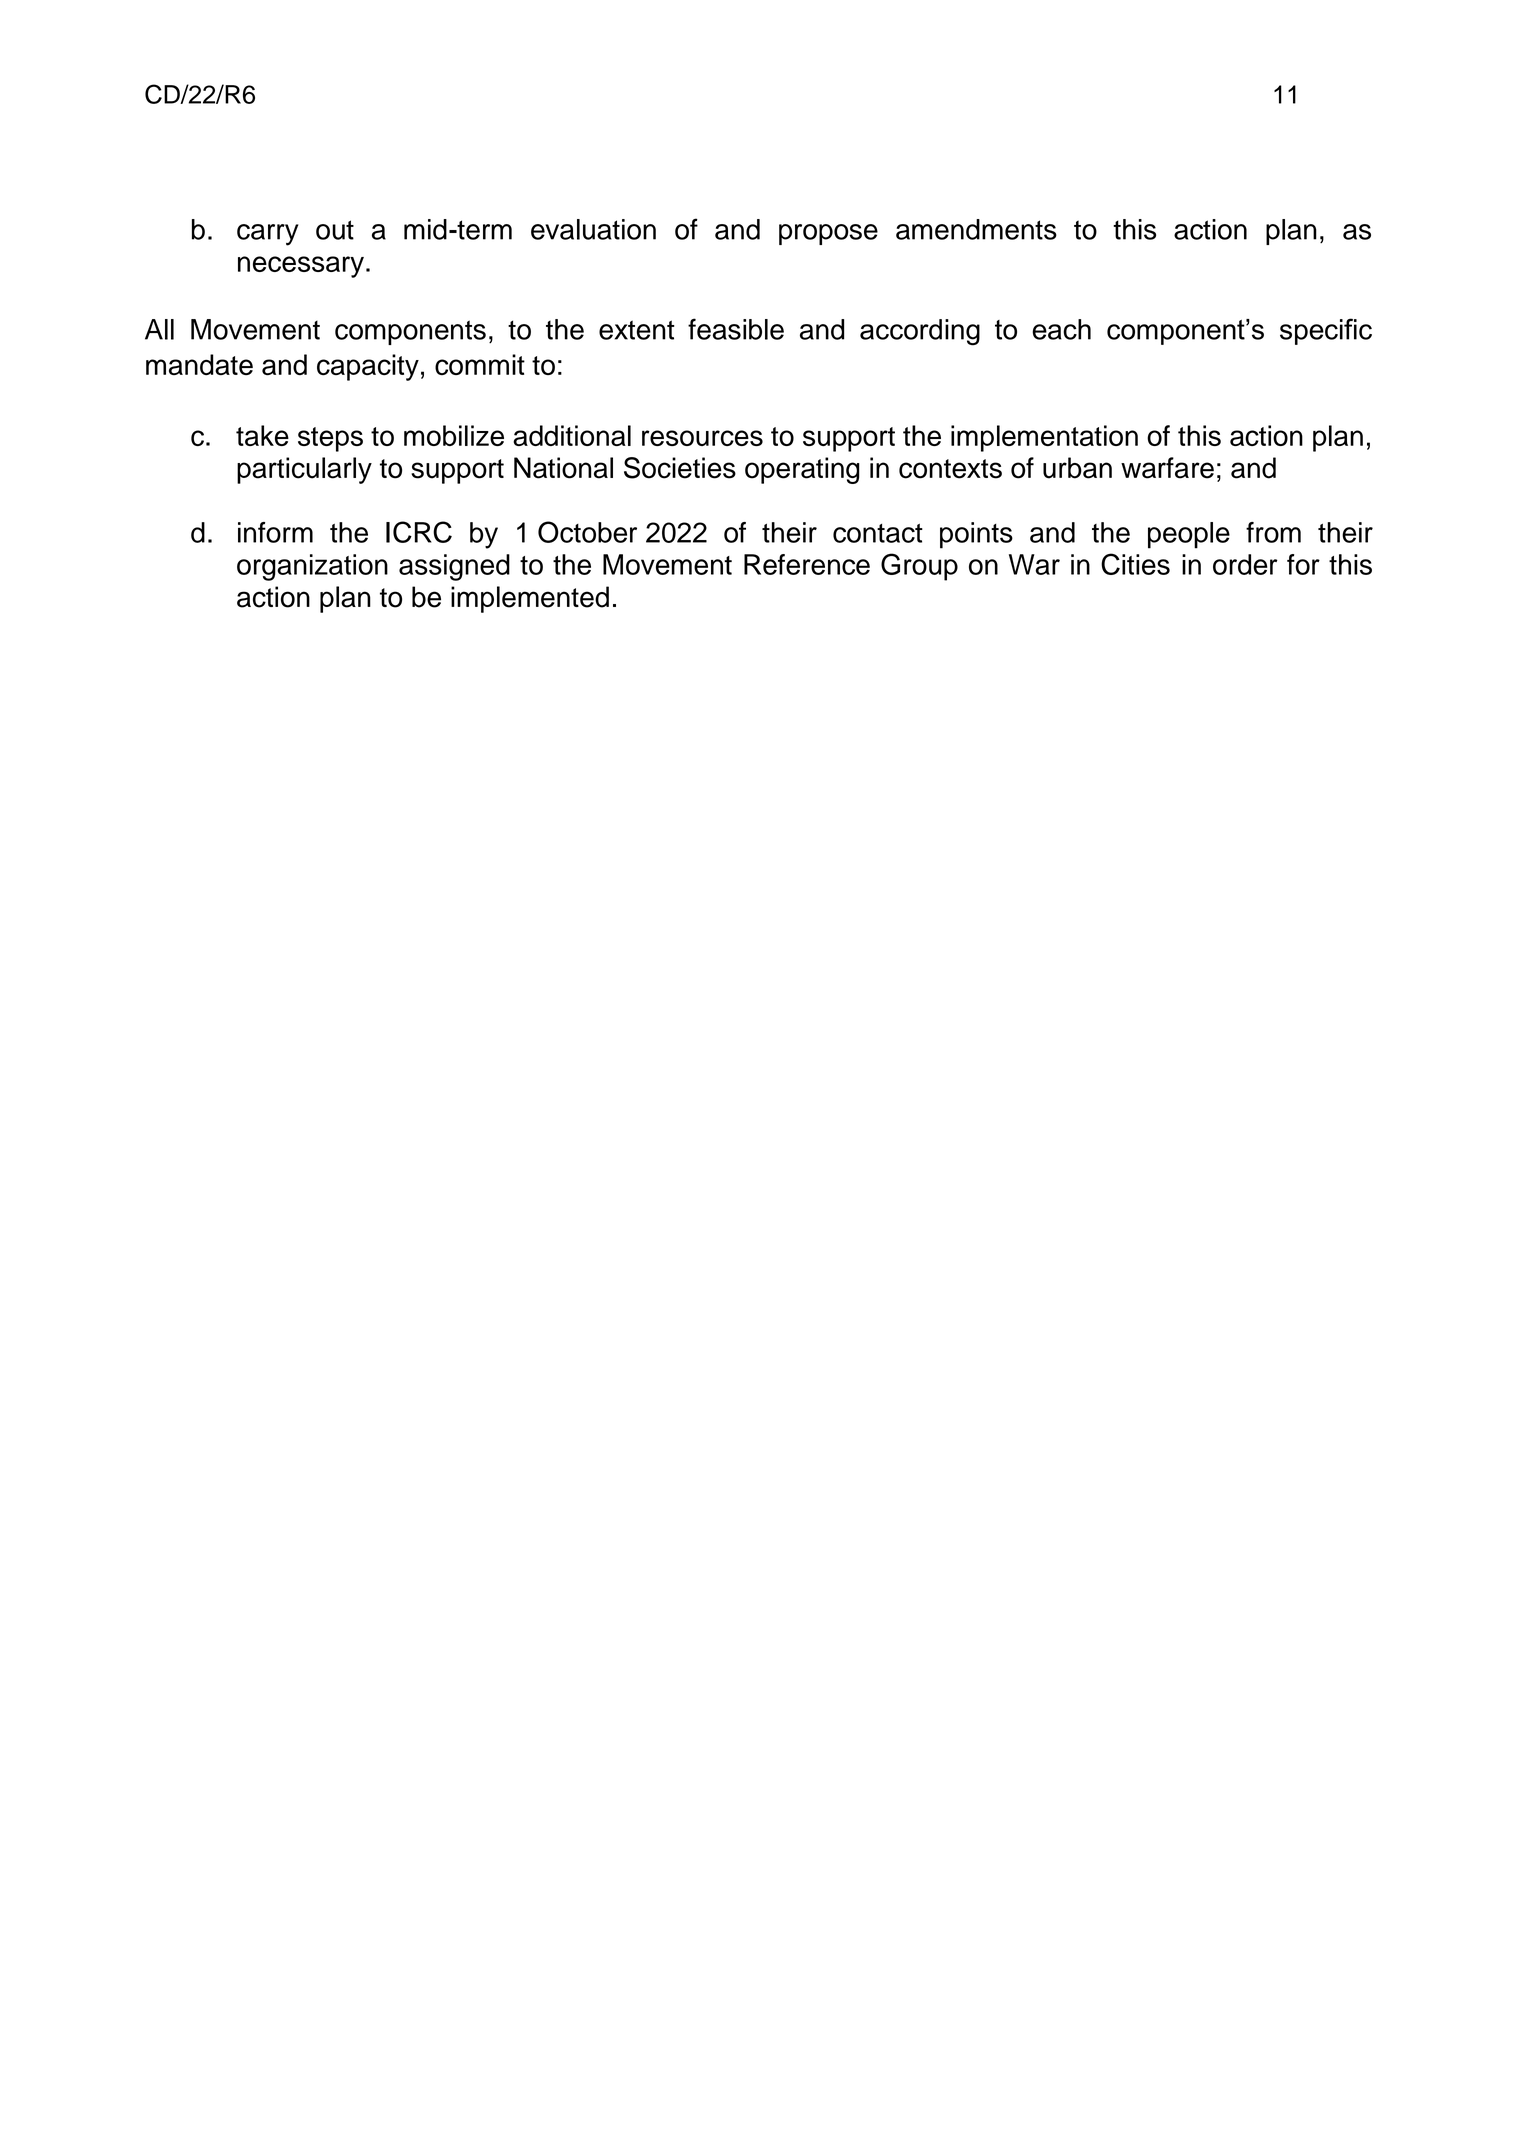 Image resolution: width=1517 pixels, height=2146 pixels. I want to click on amendments, so click(976, 229).
